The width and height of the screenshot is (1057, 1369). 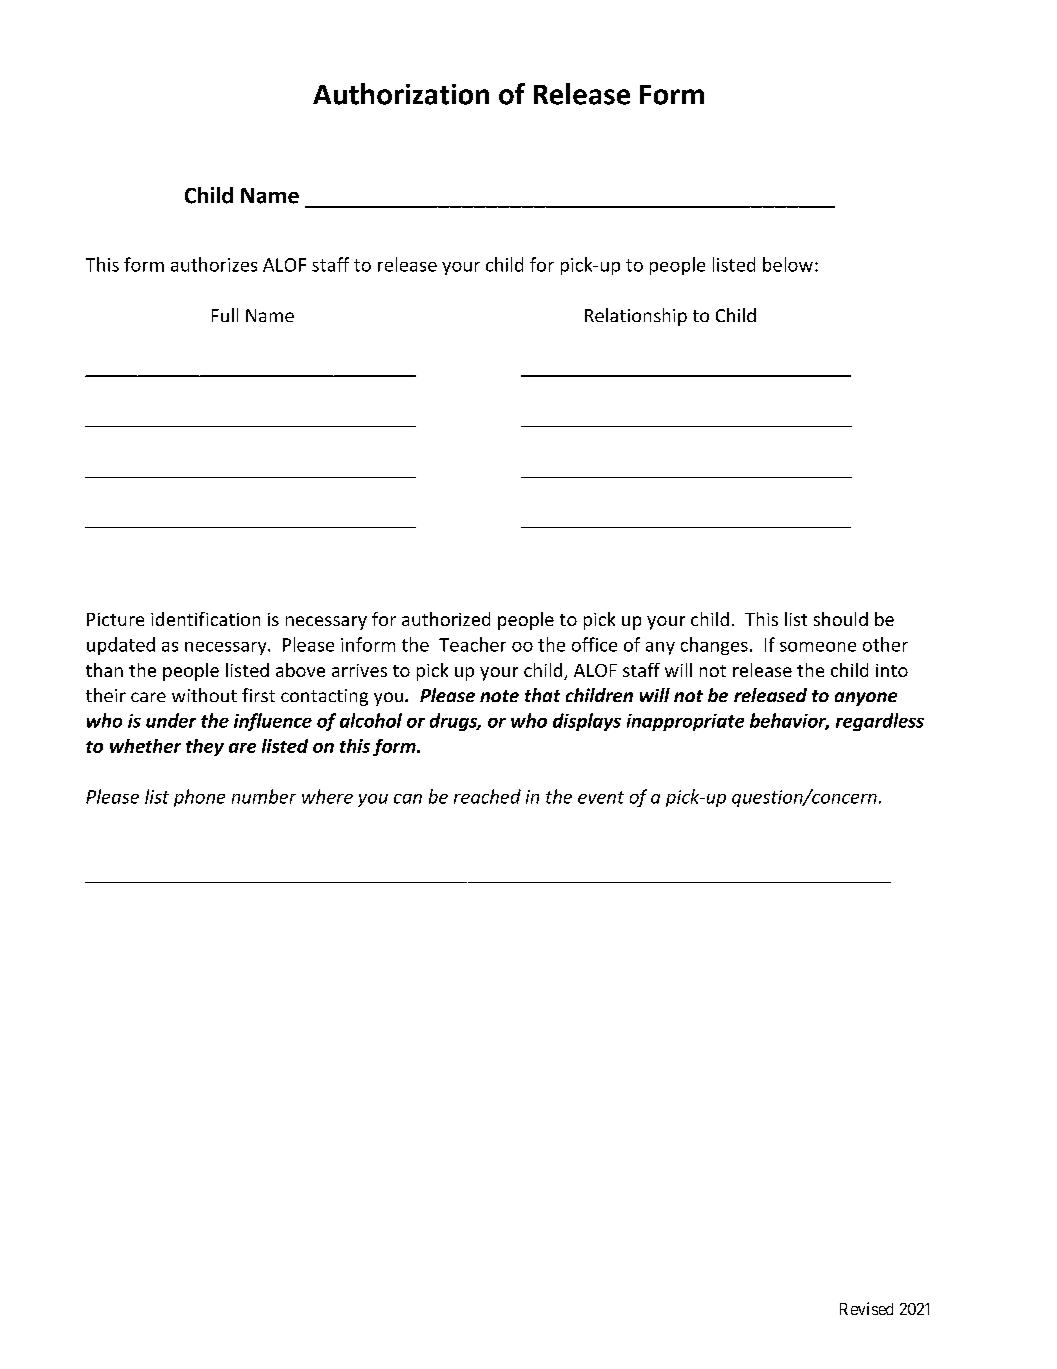 I want to click on authorizes, so click(x=214, y=264).
